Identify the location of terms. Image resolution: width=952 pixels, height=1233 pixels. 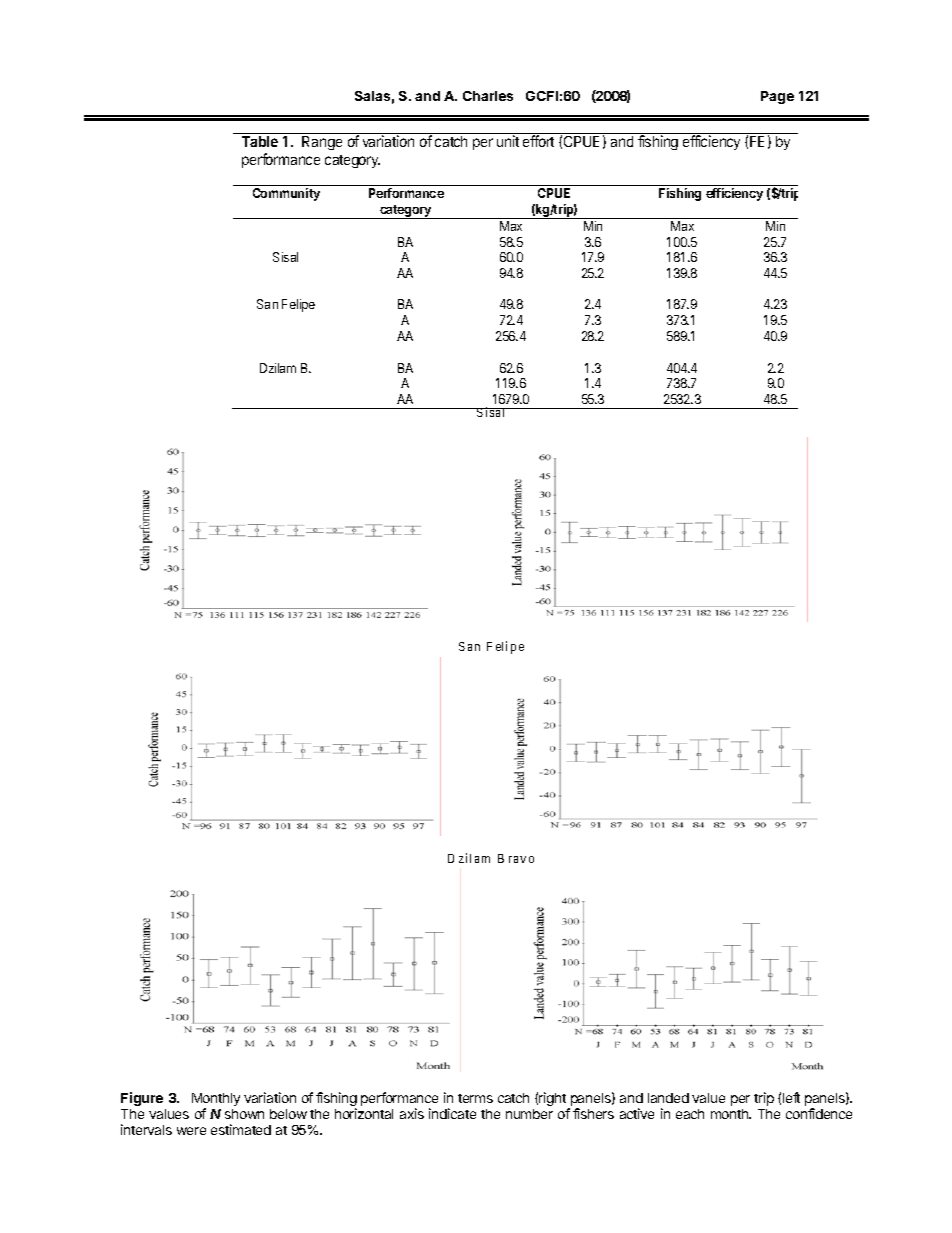
(475, 1098).
